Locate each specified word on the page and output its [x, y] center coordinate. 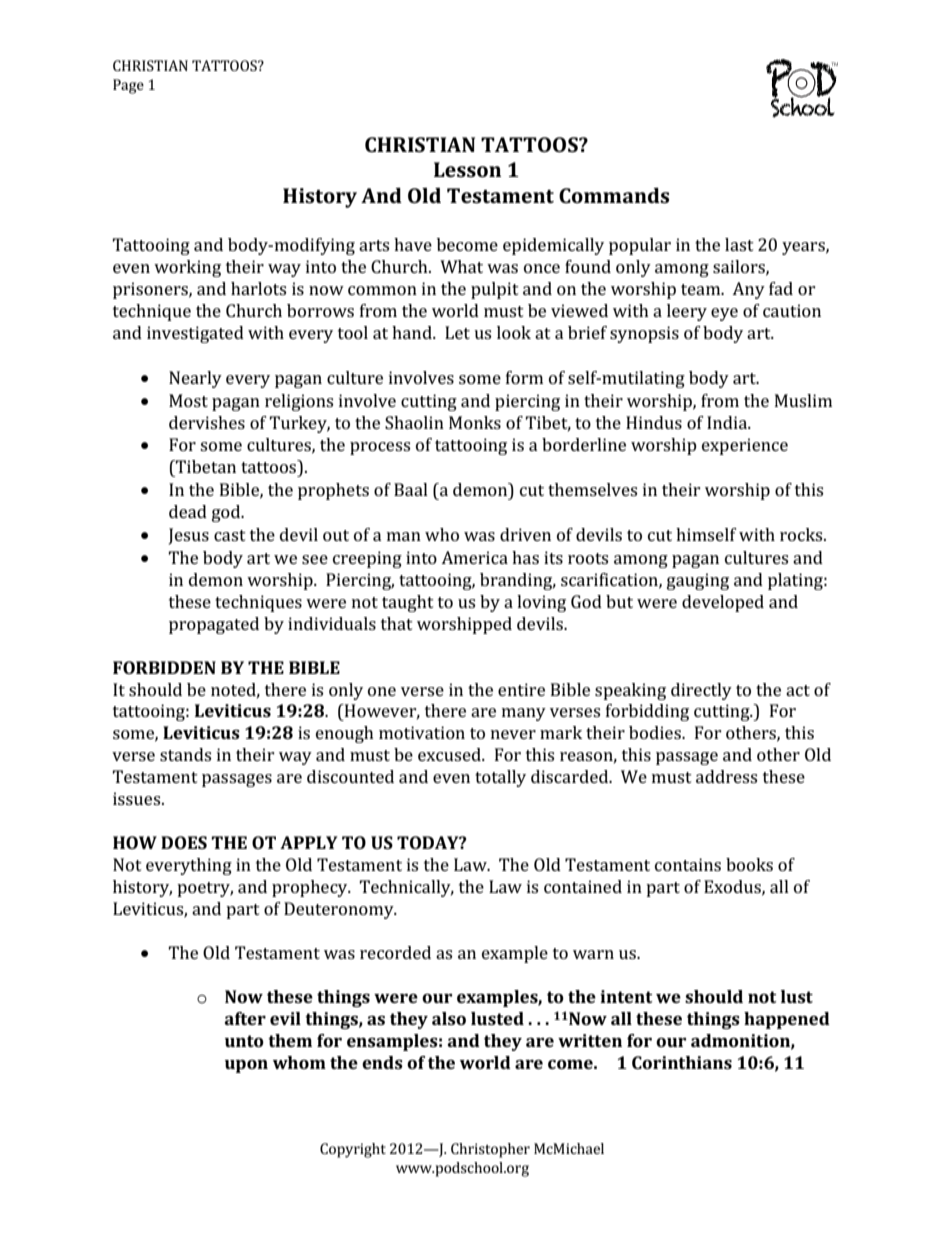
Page [128, 86]
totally [500, 778]
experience [745, 446]
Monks [475, 422]
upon [246, 1066]
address [726, 776]
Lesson [467, 169]
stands [185, 754]
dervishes [207, 422]
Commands [614, 195]
